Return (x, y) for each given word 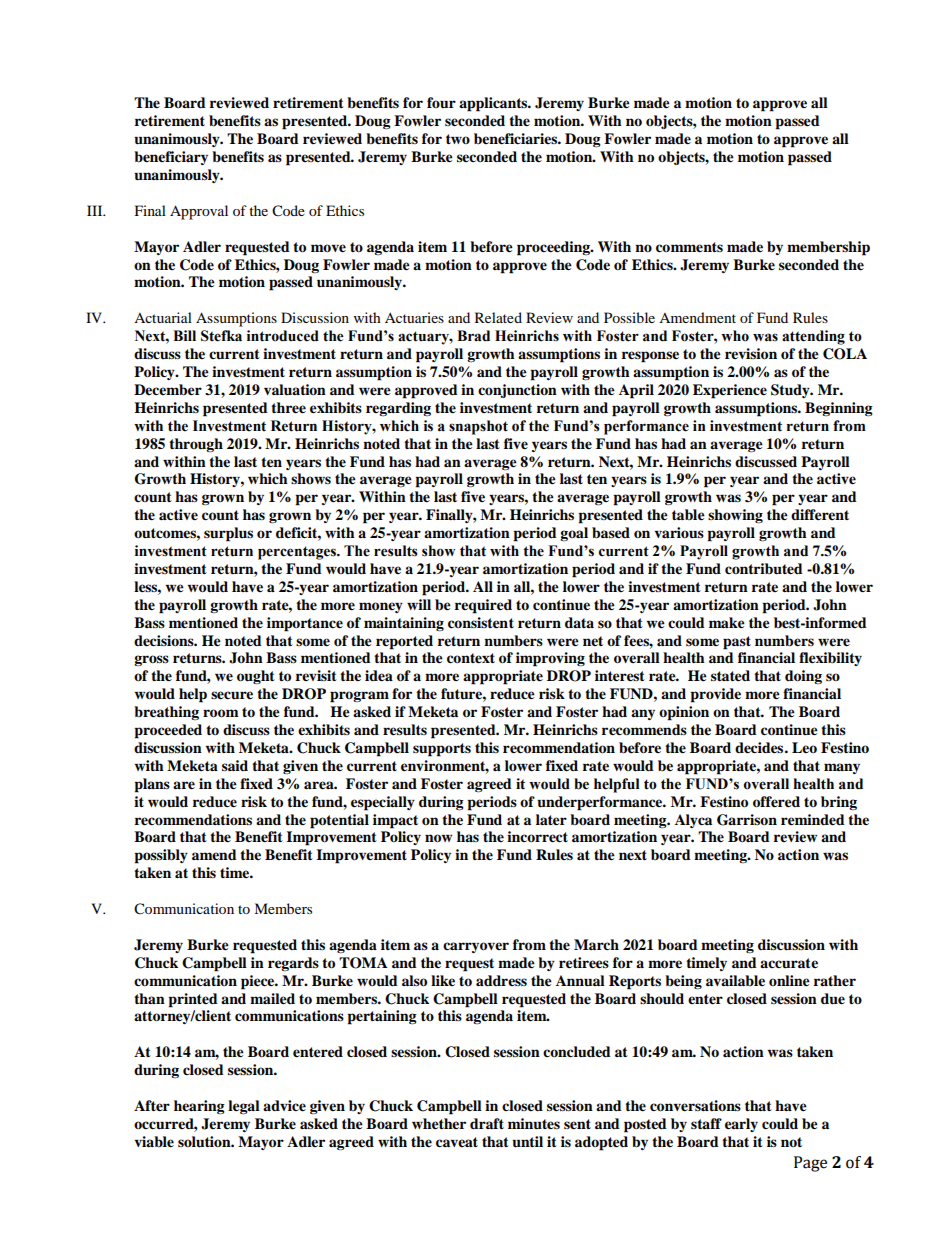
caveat (457, 1142)
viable (154, 1142)
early (741, 1125)
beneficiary (171, 158)
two (458, 139)
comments (689, 247)
